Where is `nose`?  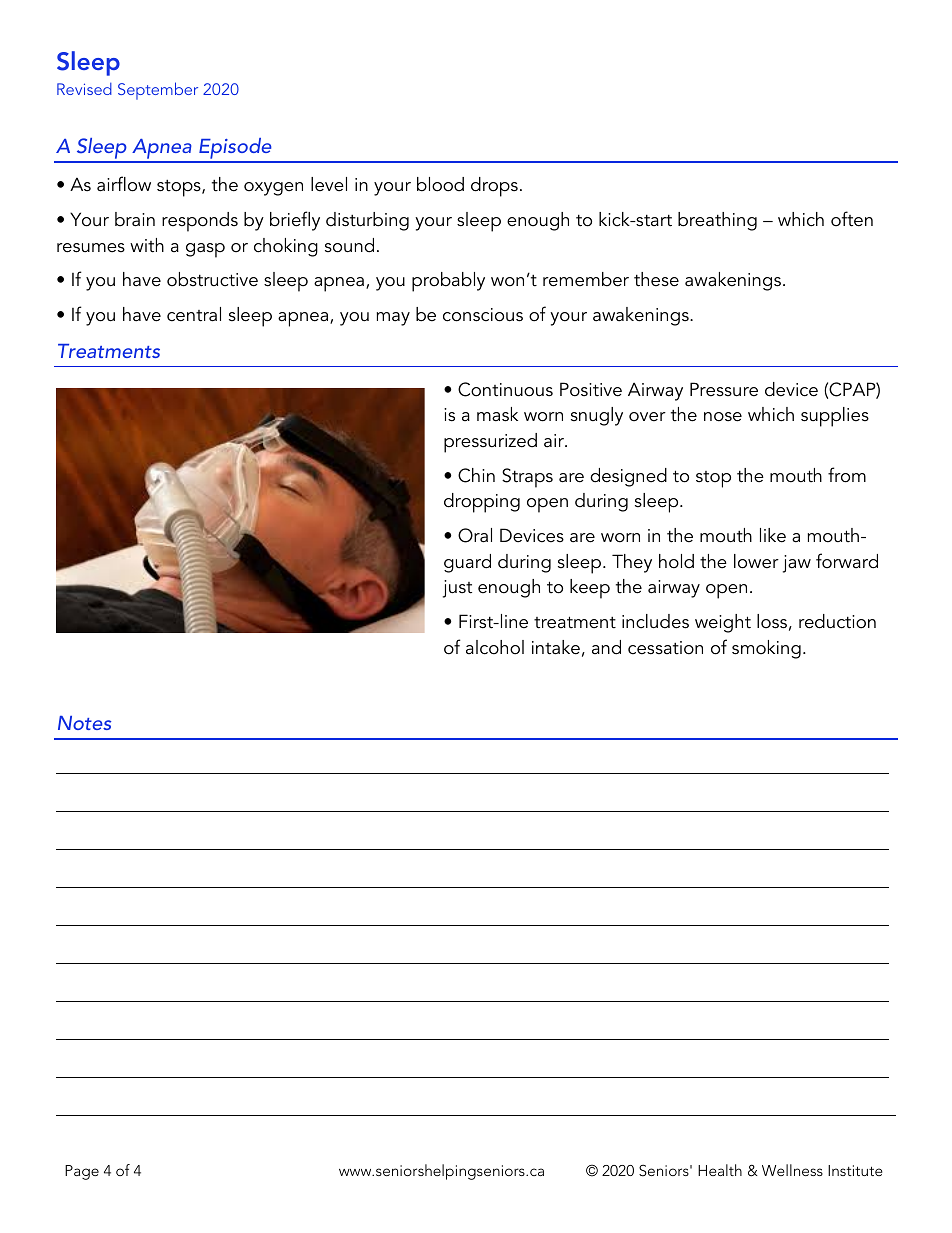
nose is located at coordinates (723, 417).
